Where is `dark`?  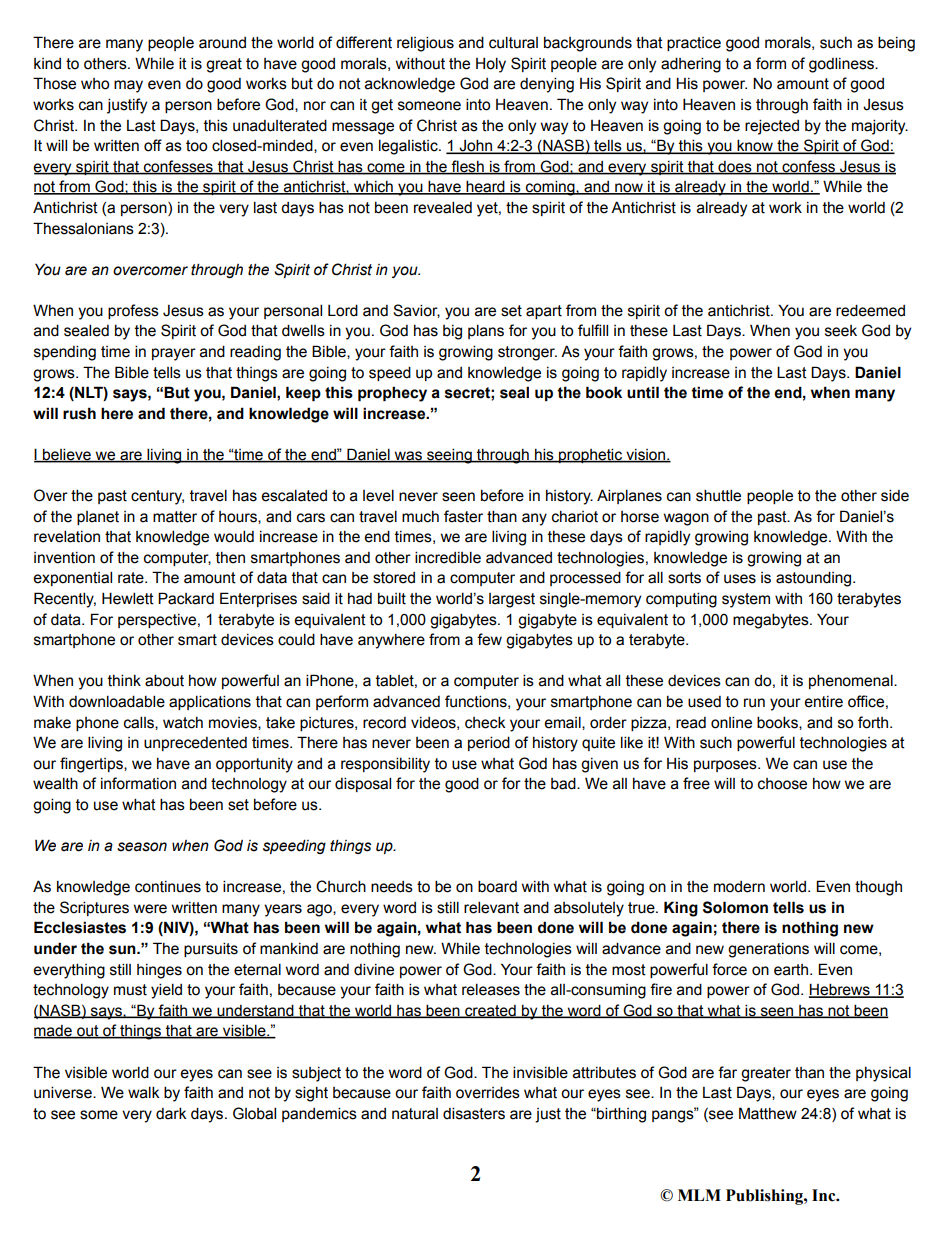
dark is located at coordinates (171, 1113).
